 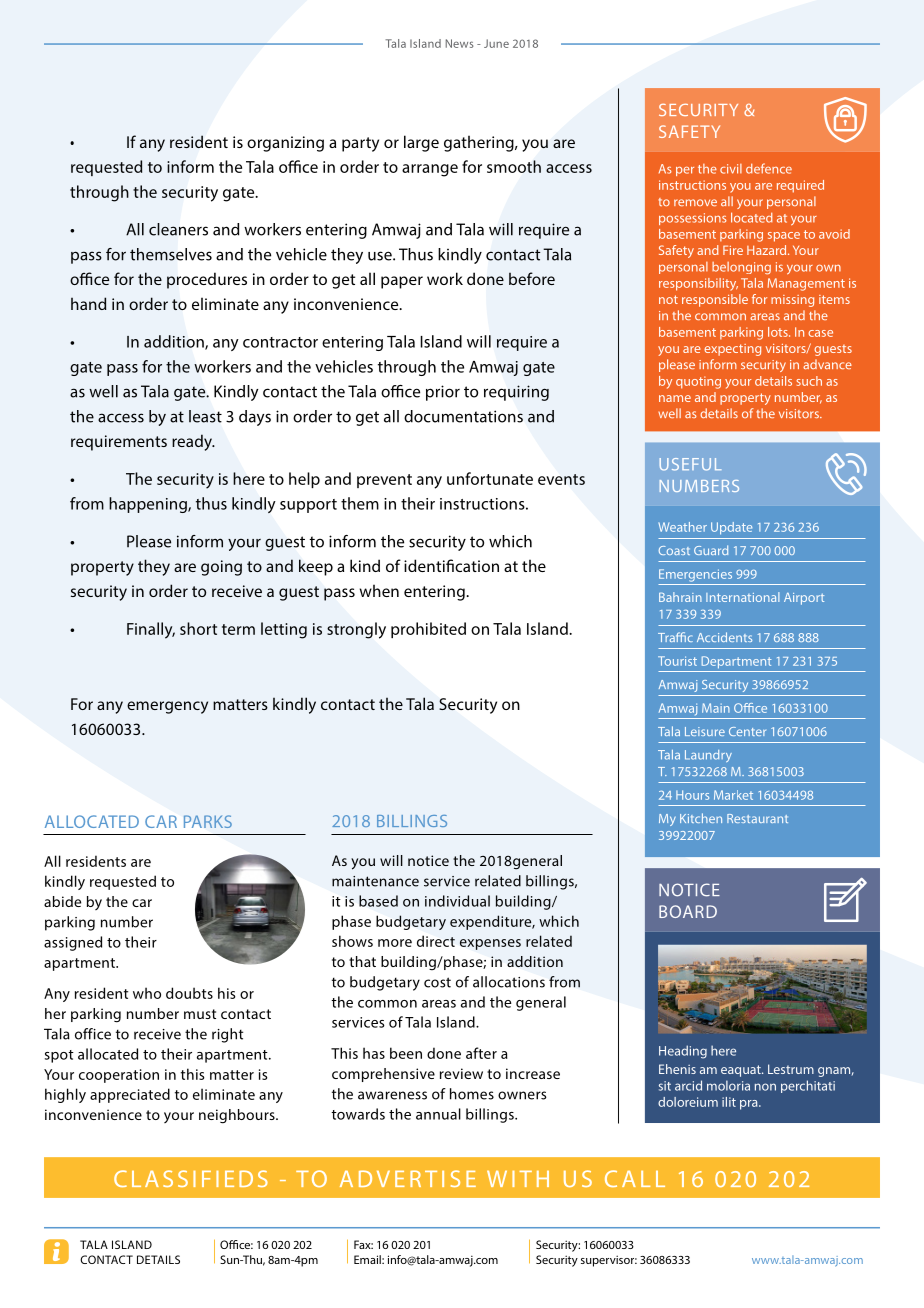 I want to click on quoting, so click(x=698, y=382).
